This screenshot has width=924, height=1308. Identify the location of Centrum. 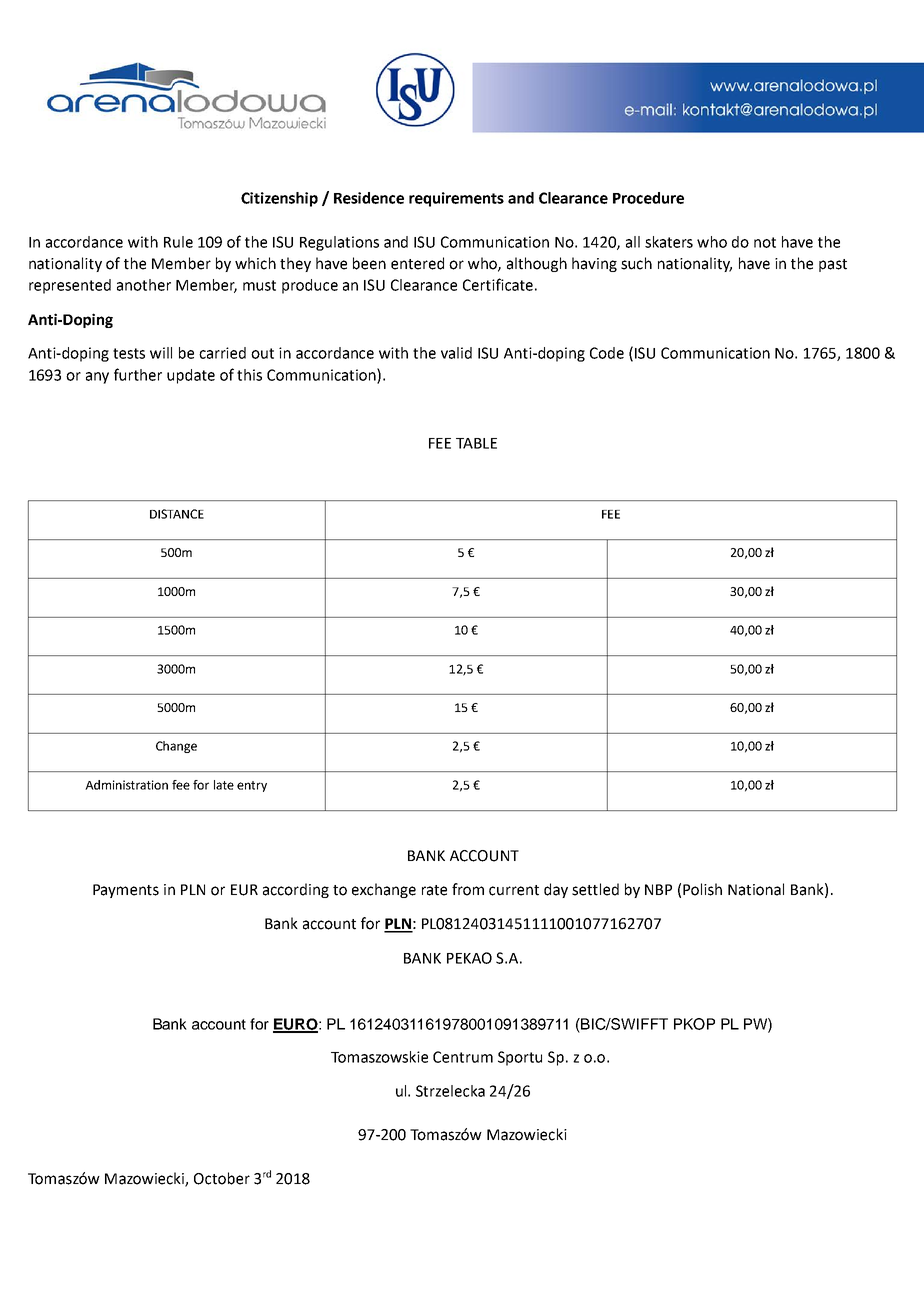
(463, 1057).
